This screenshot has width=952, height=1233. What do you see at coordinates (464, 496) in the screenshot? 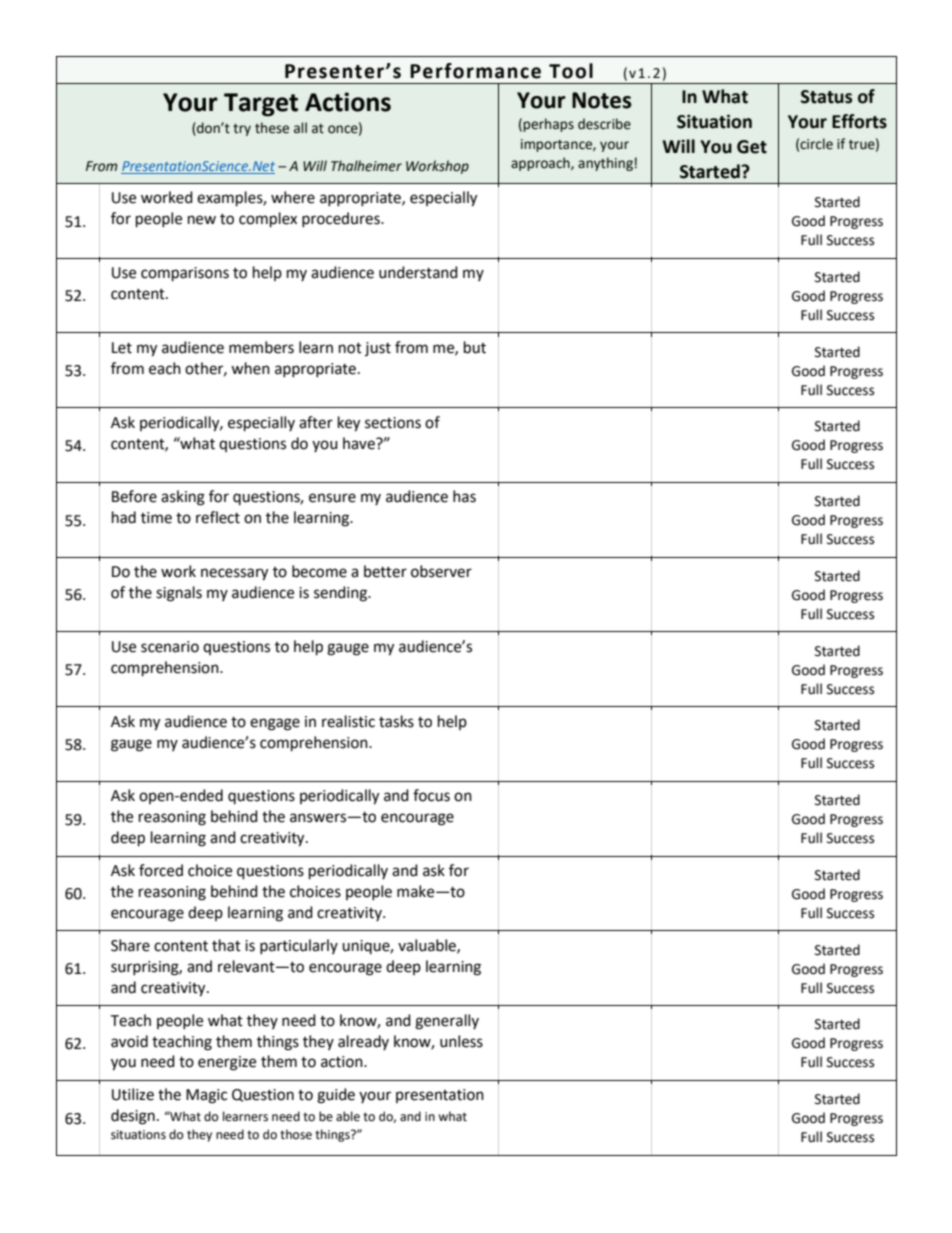
I see `has` at bounding box center [464, 496].
